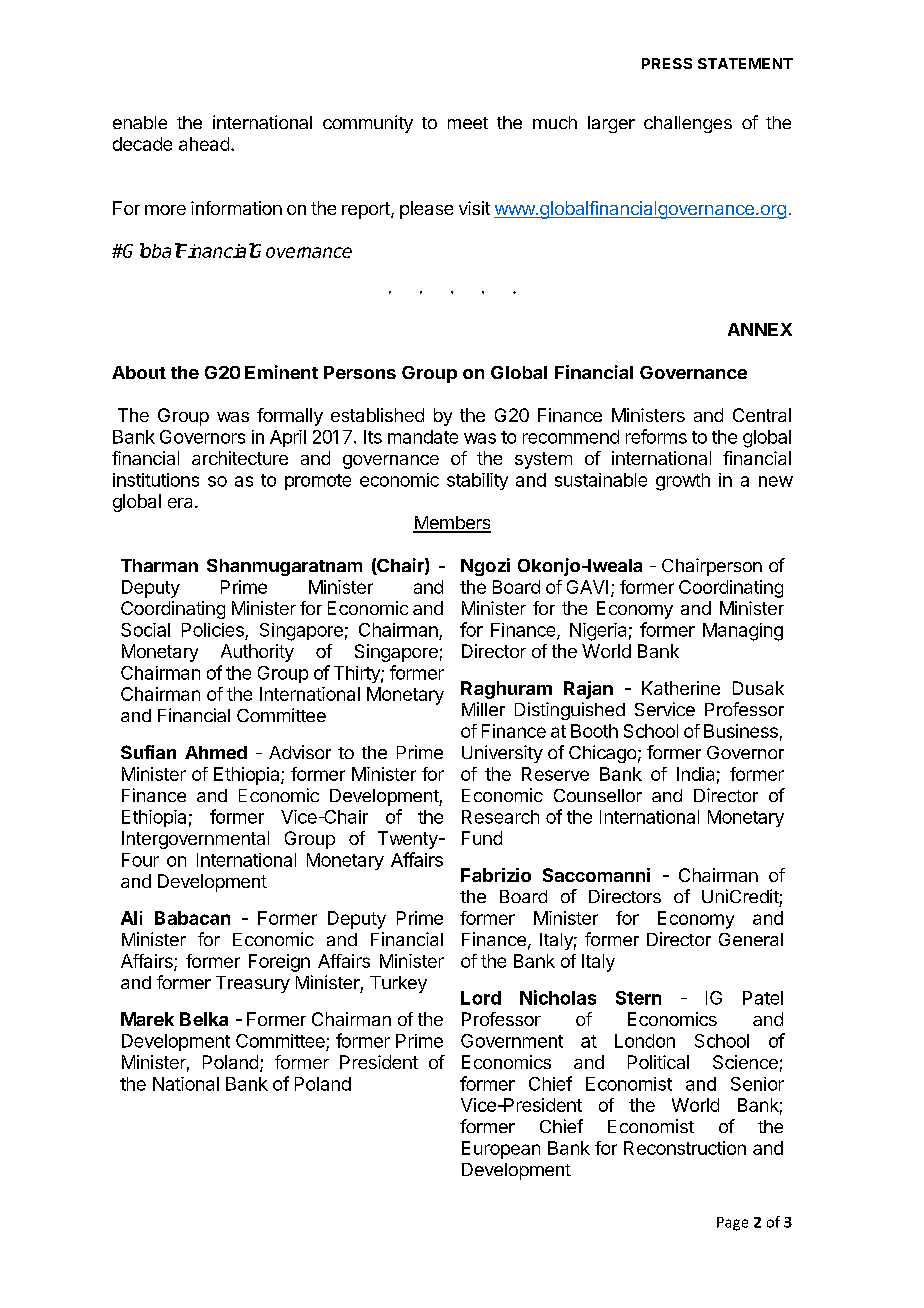 The image size is (924, 1308). I want to click on challenges, so click(688, 124).
